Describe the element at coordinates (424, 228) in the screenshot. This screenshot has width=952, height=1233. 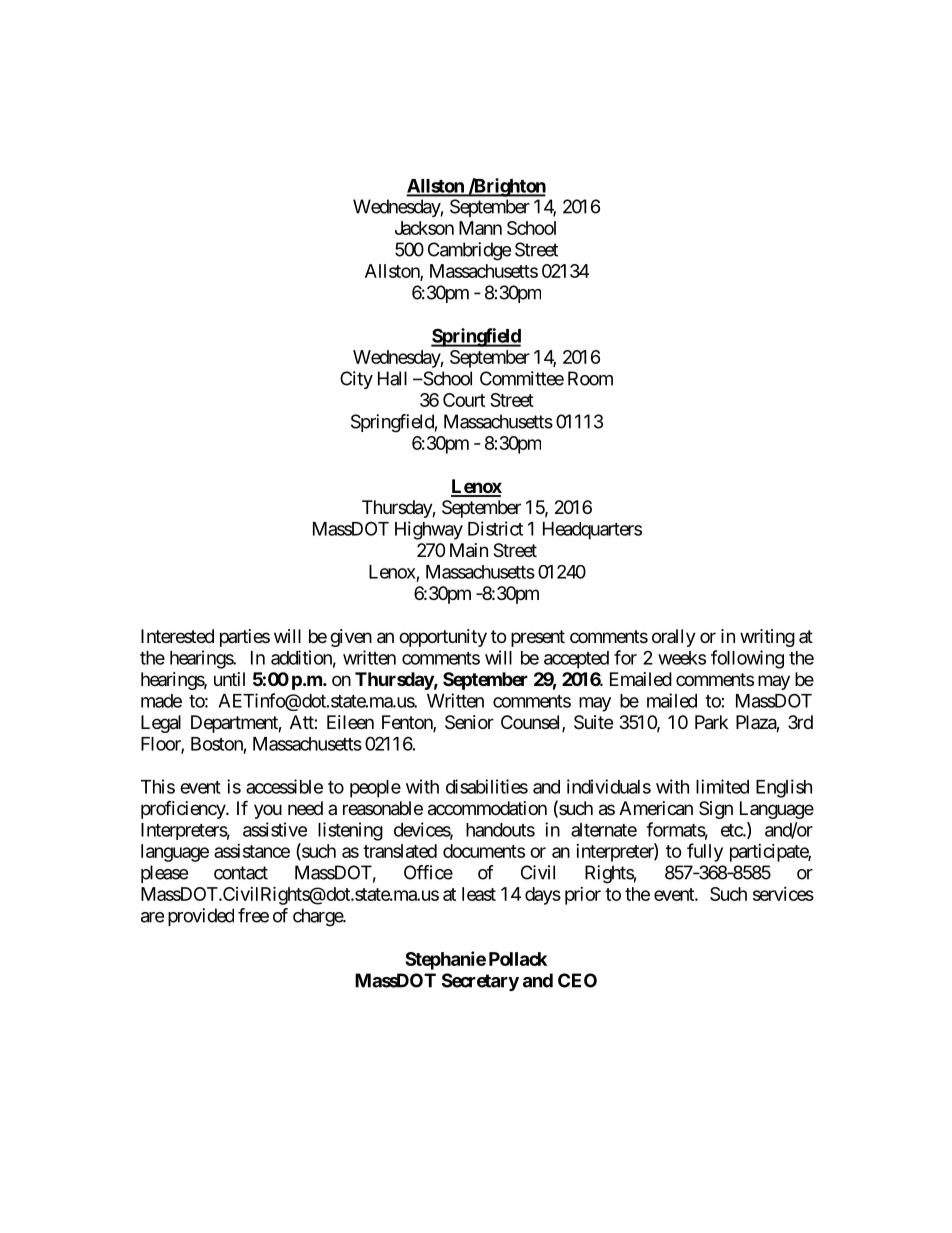
I see `Jackson` at that location.
